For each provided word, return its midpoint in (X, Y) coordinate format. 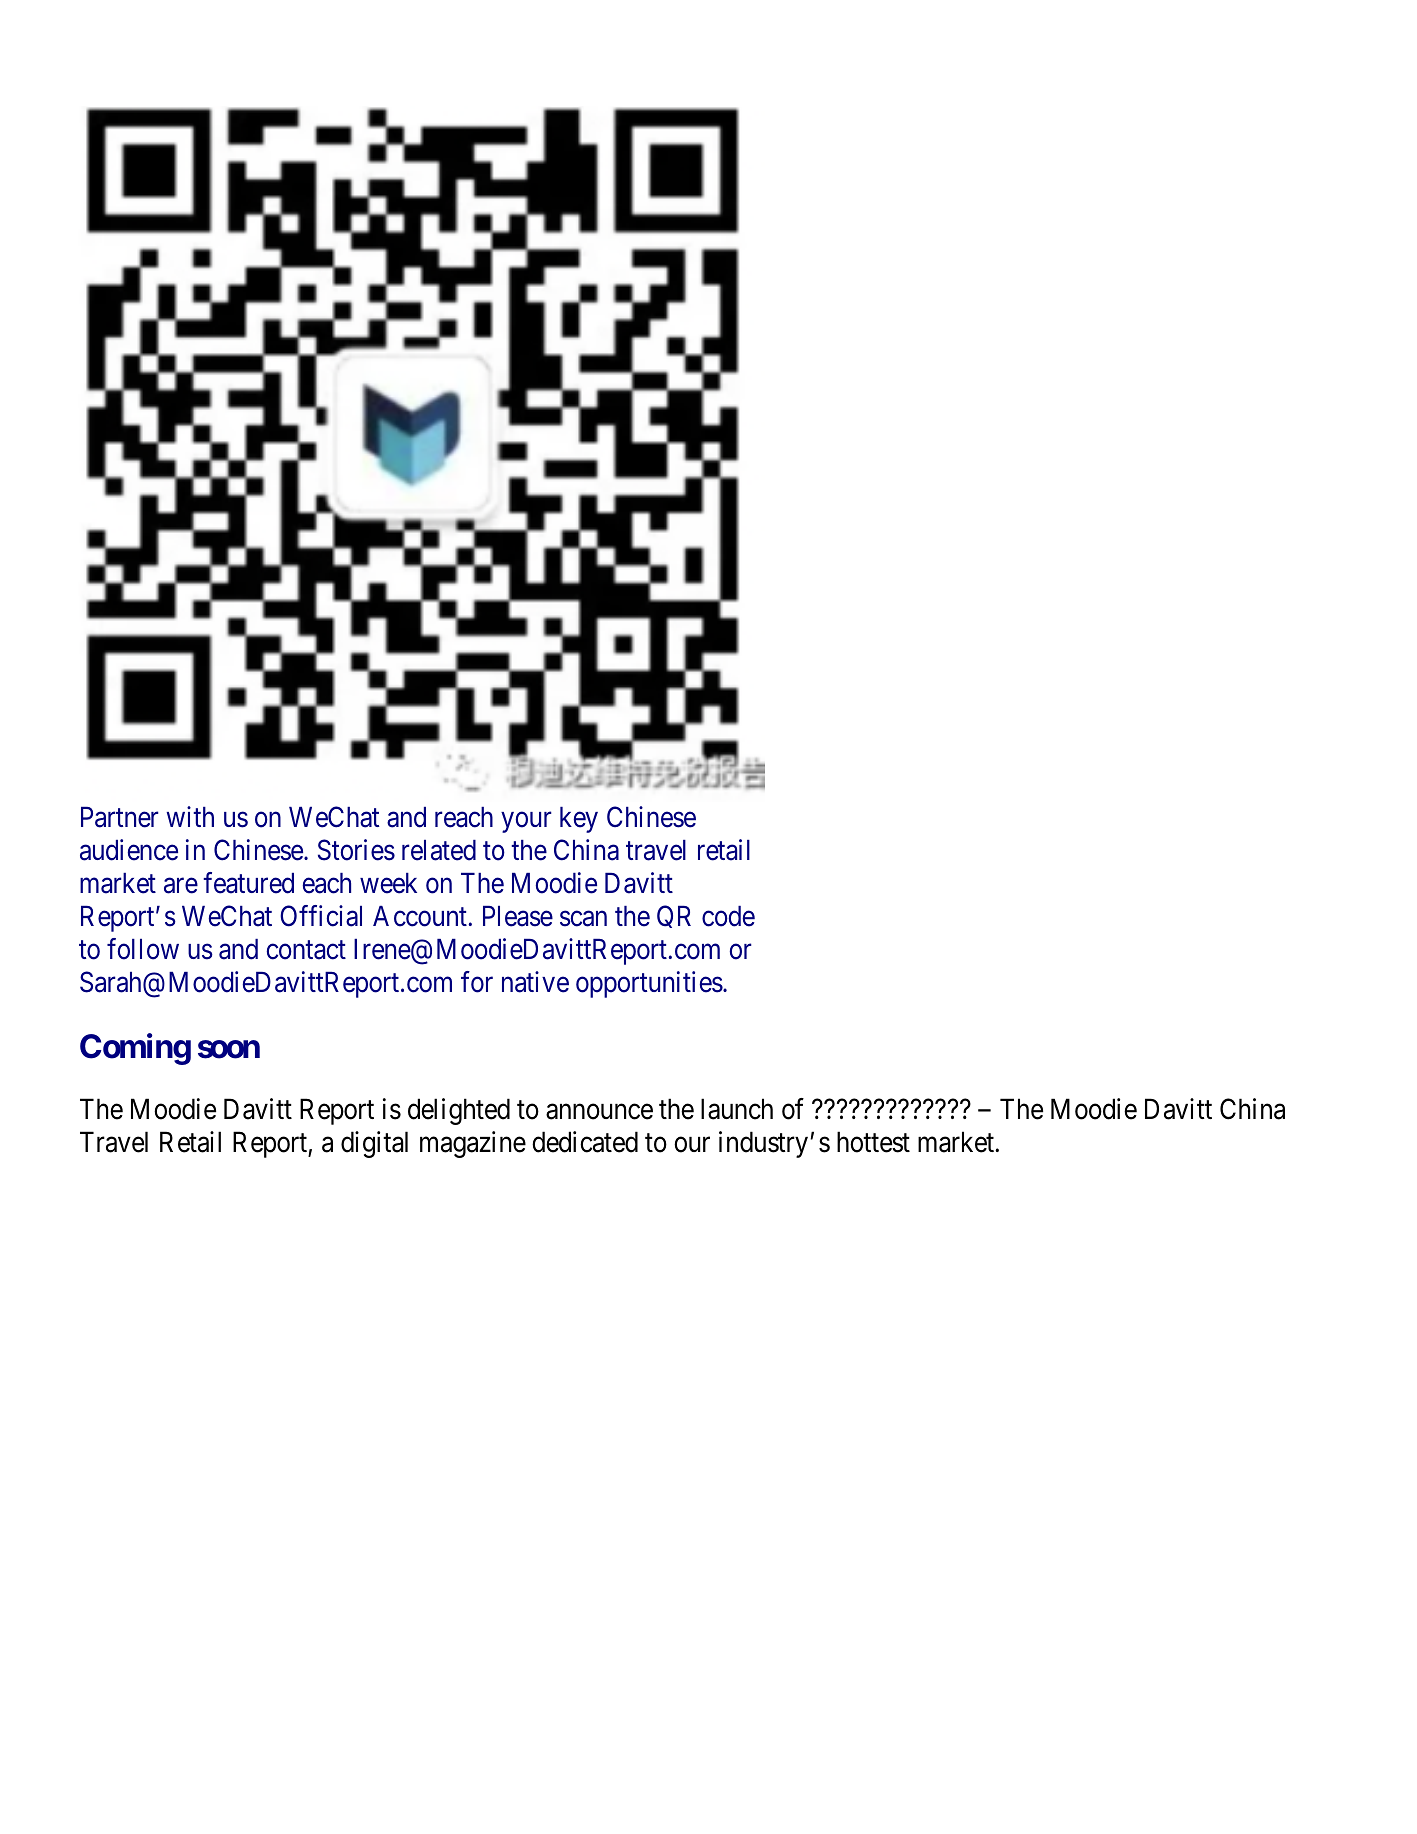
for (477, 982)
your (526, 822)
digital (374, 1144)
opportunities (649, 984)
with (190, 816)
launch (737, 1109)
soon (229, 1049)
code (728, 916)
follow (143, 949)
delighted (459, 1111)
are (181, 886)
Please (518, 916)
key (579, 820)
